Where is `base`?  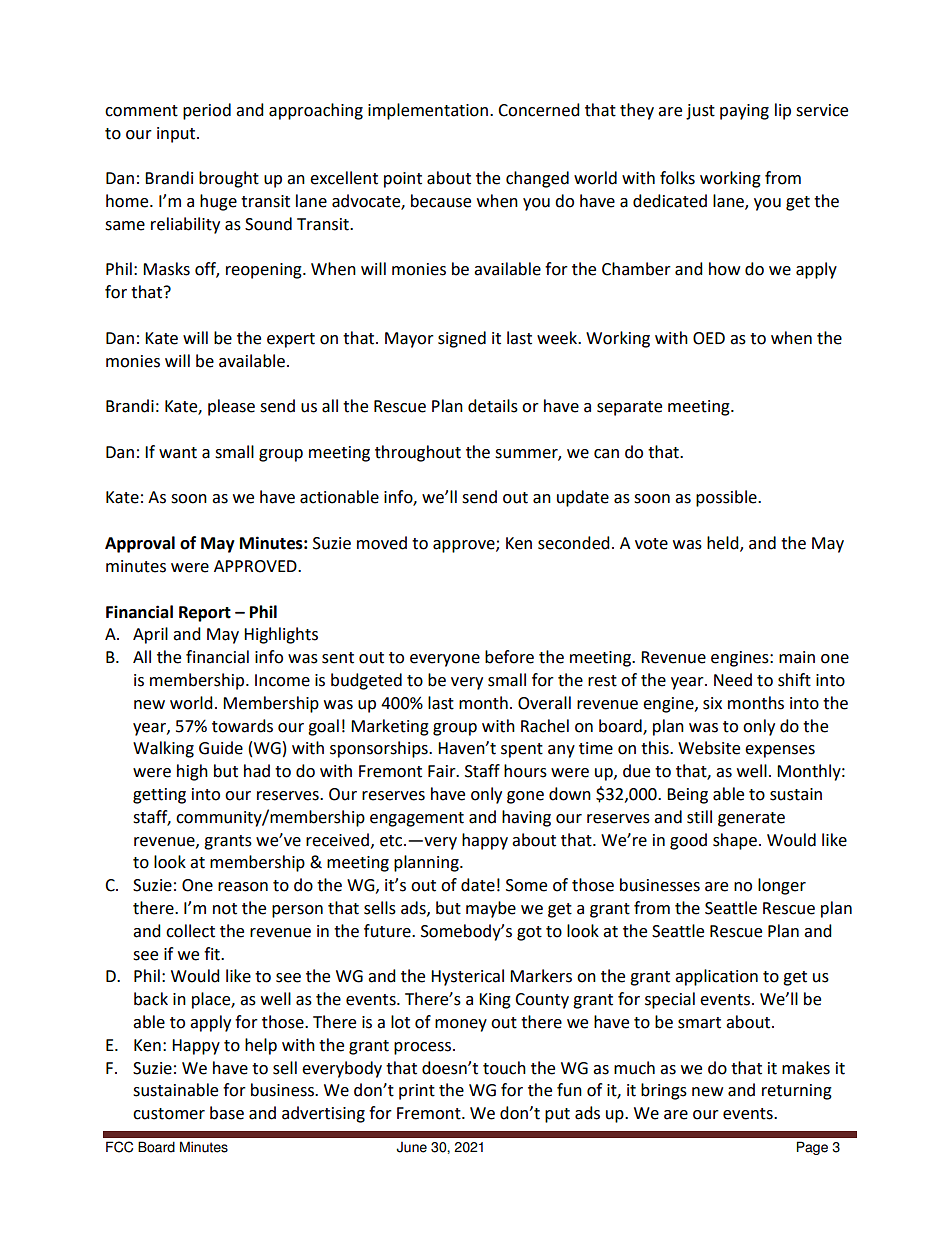
base is located at coordinates (227, 1113).
